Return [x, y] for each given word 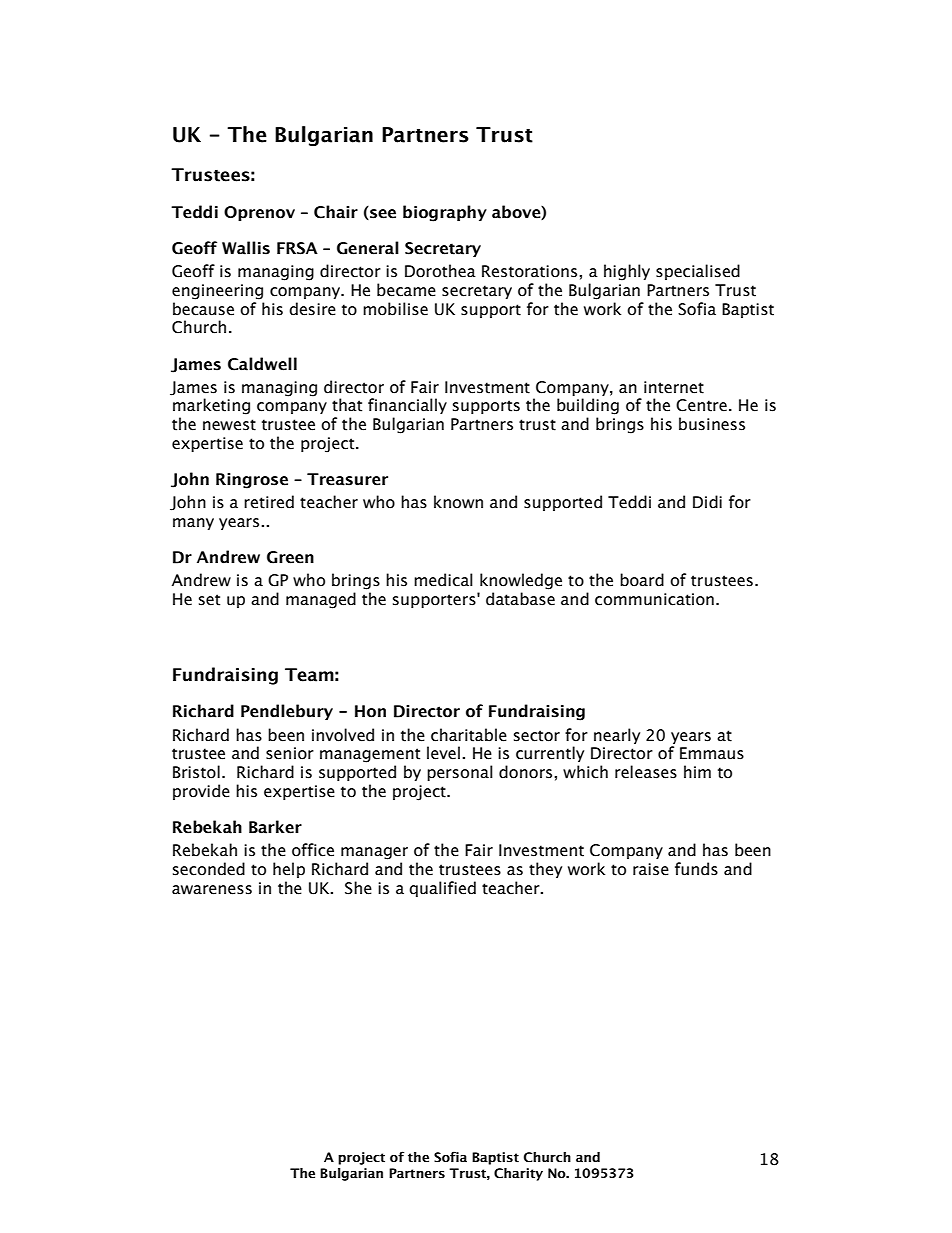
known [458, 502]
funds [696, 869]
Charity [518, 1174]
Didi [707, 502]
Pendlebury [287, 712]
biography [445, 213]
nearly [617, 736]
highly [627, 272]
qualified [442, 889]
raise [651, 869]
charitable [469, 735]
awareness [212, 890]
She [358, 888]
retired [269, 502]
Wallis [246, 248]
